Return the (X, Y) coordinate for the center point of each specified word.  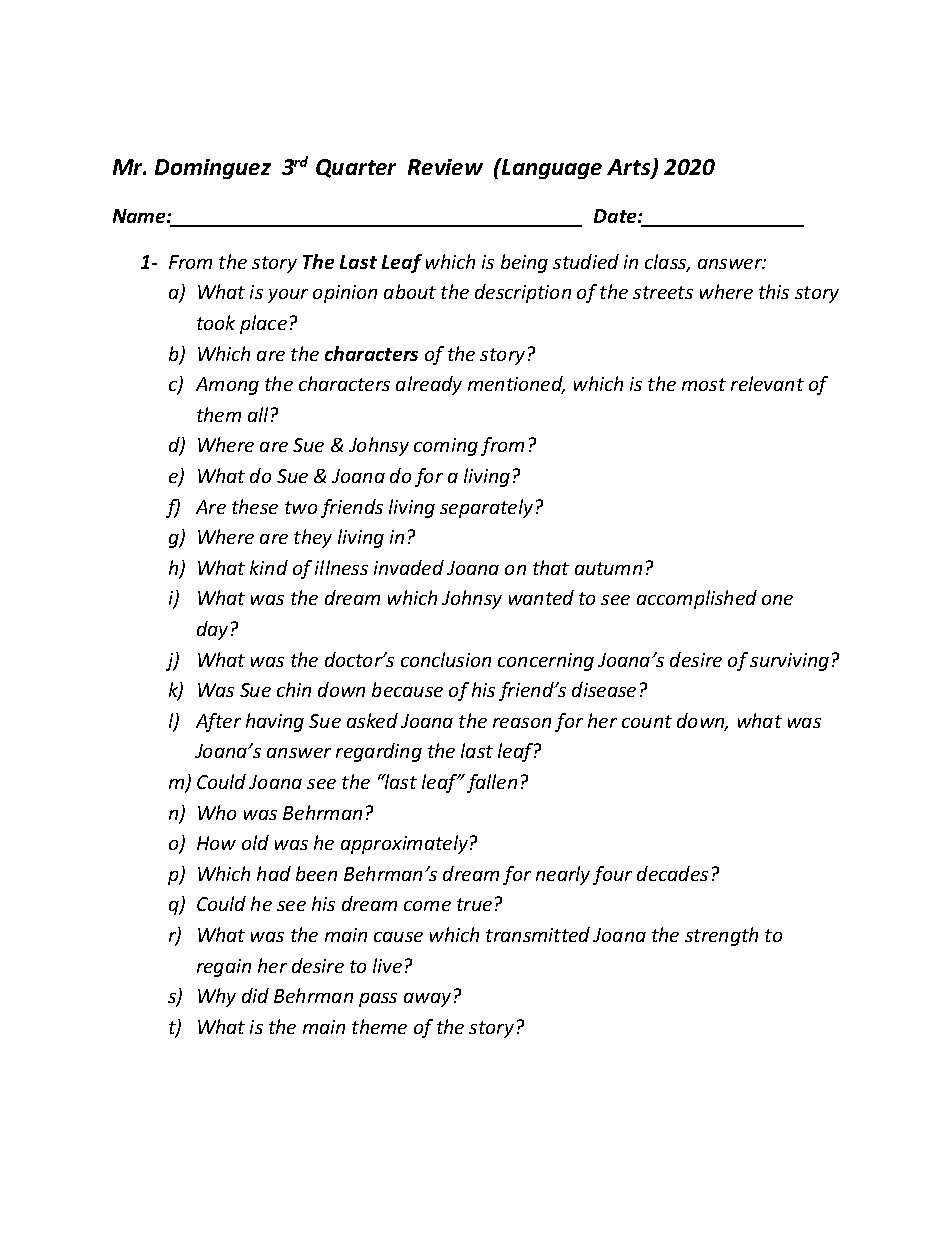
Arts (630, 168)
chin (294, 689)
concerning (546, 662)
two (301, 507)
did (255, 995)
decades (672, 873)
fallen (492, 783)
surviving (789, 662)
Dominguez (213, 169)
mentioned (516, 385)
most (704, 384)
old (255, 842)
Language (551, 168)
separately (486, 508)
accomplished (697, 599)
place (263, 324)
